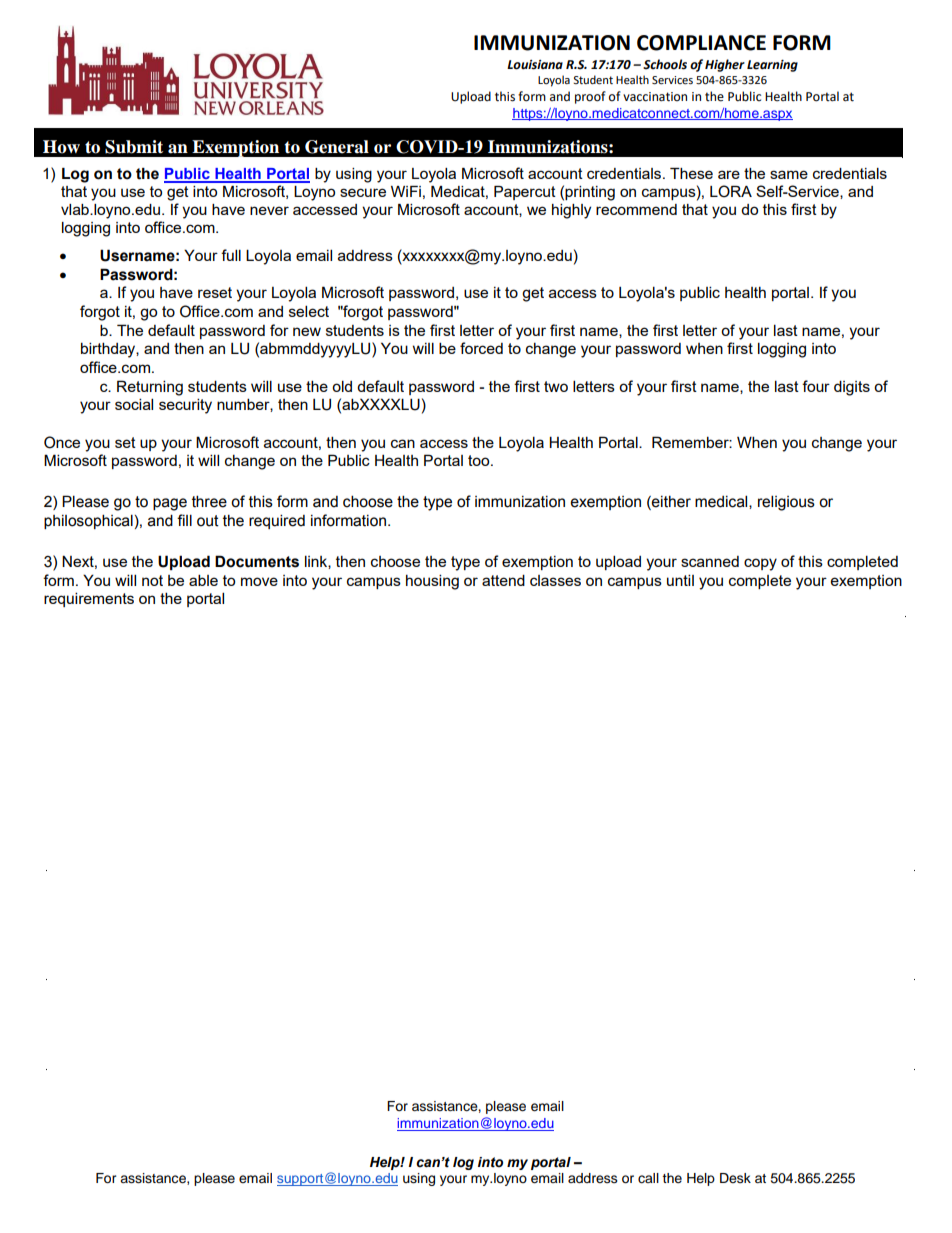 The width and height of the screenshot is (952, 1233). What do you see at coordinates (760, 564) in the screenshot?
I see `copy` at bounding box center [760, 564].
